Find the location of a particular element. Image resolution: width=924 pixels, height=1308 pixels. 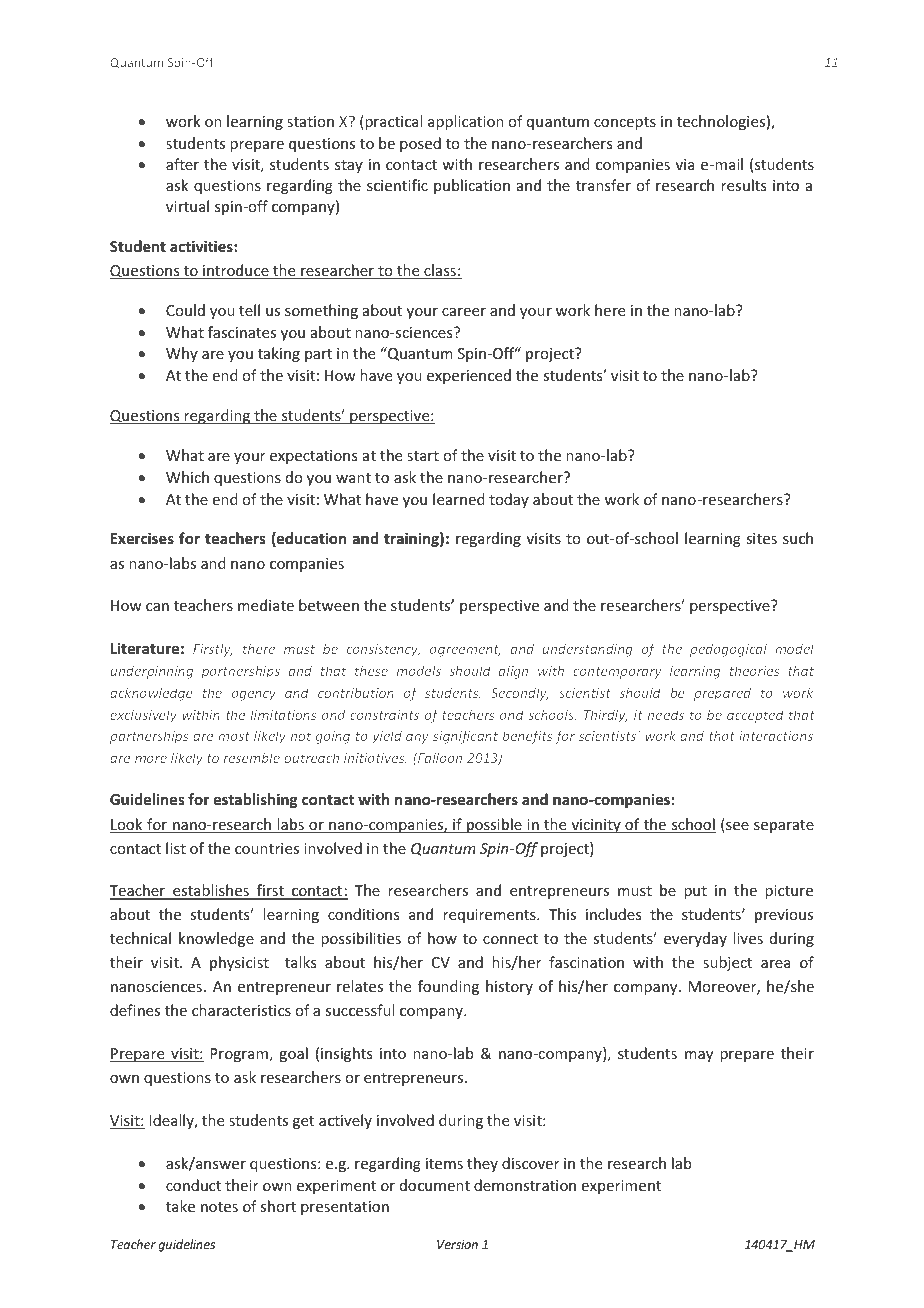

via is located at coordinates (685, 164).
